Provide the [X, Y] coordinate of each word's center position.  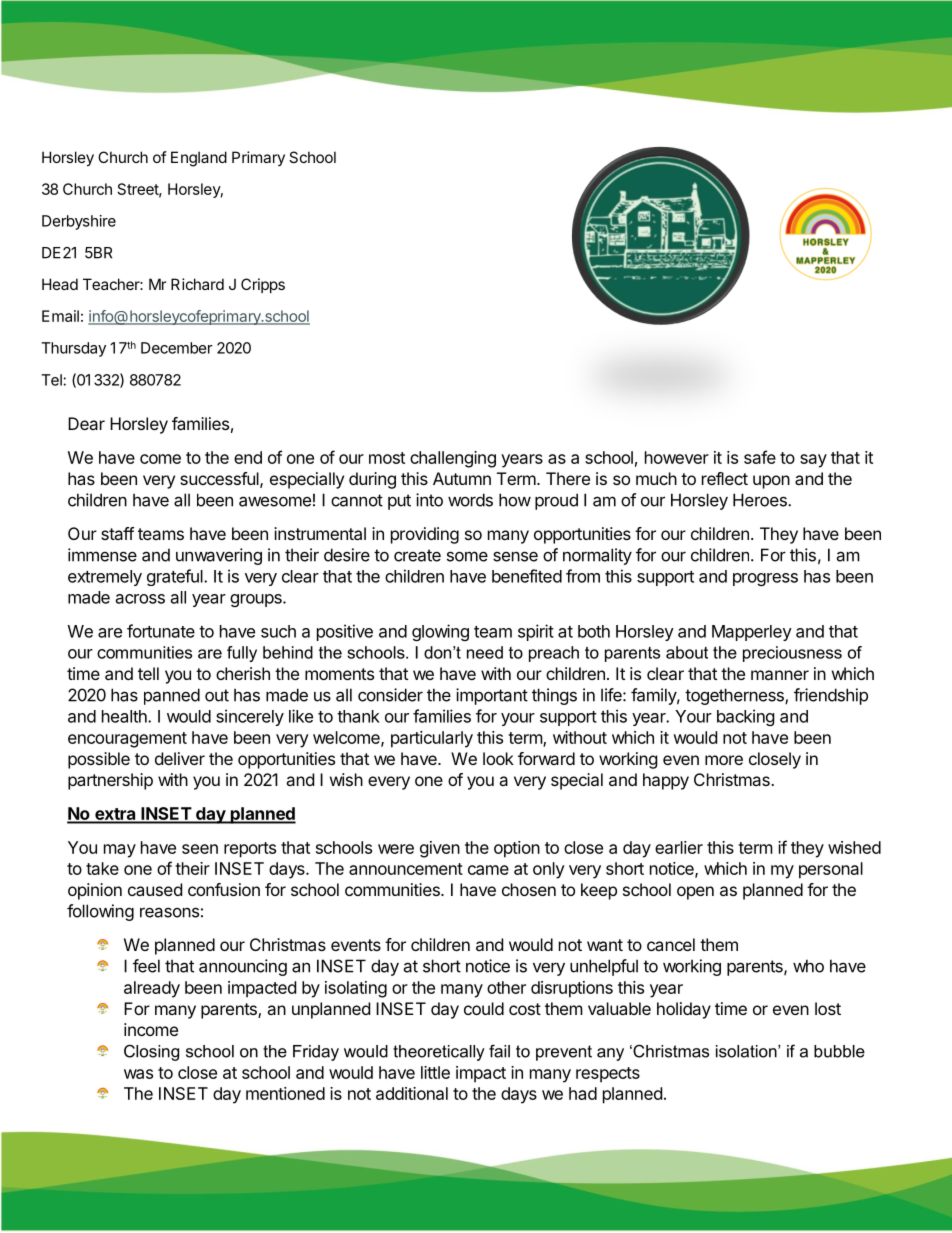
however [677, 457]
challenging [453, 459]
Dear [86, 423]
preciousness [792, 654]
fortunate [161, 631]
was [138, 1074]
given [440, 849]
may [120, 851]
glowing [440, 632]
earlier [679, 847]
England [199, 159]
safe [760, 457]
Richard [197, 284]
